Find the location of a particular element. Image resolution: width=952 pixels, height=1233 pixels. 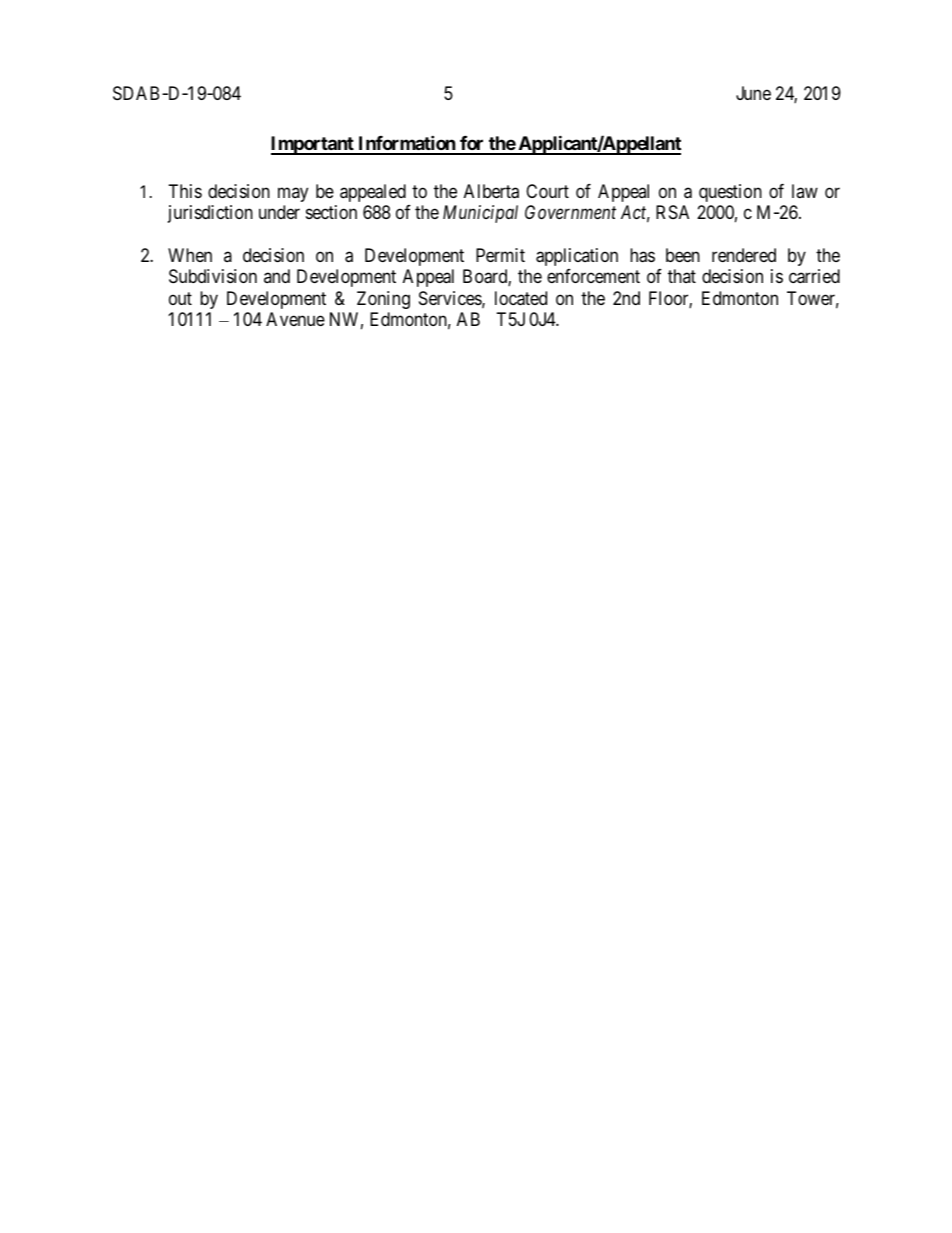

rendered is located at coordinates (744, 255).
